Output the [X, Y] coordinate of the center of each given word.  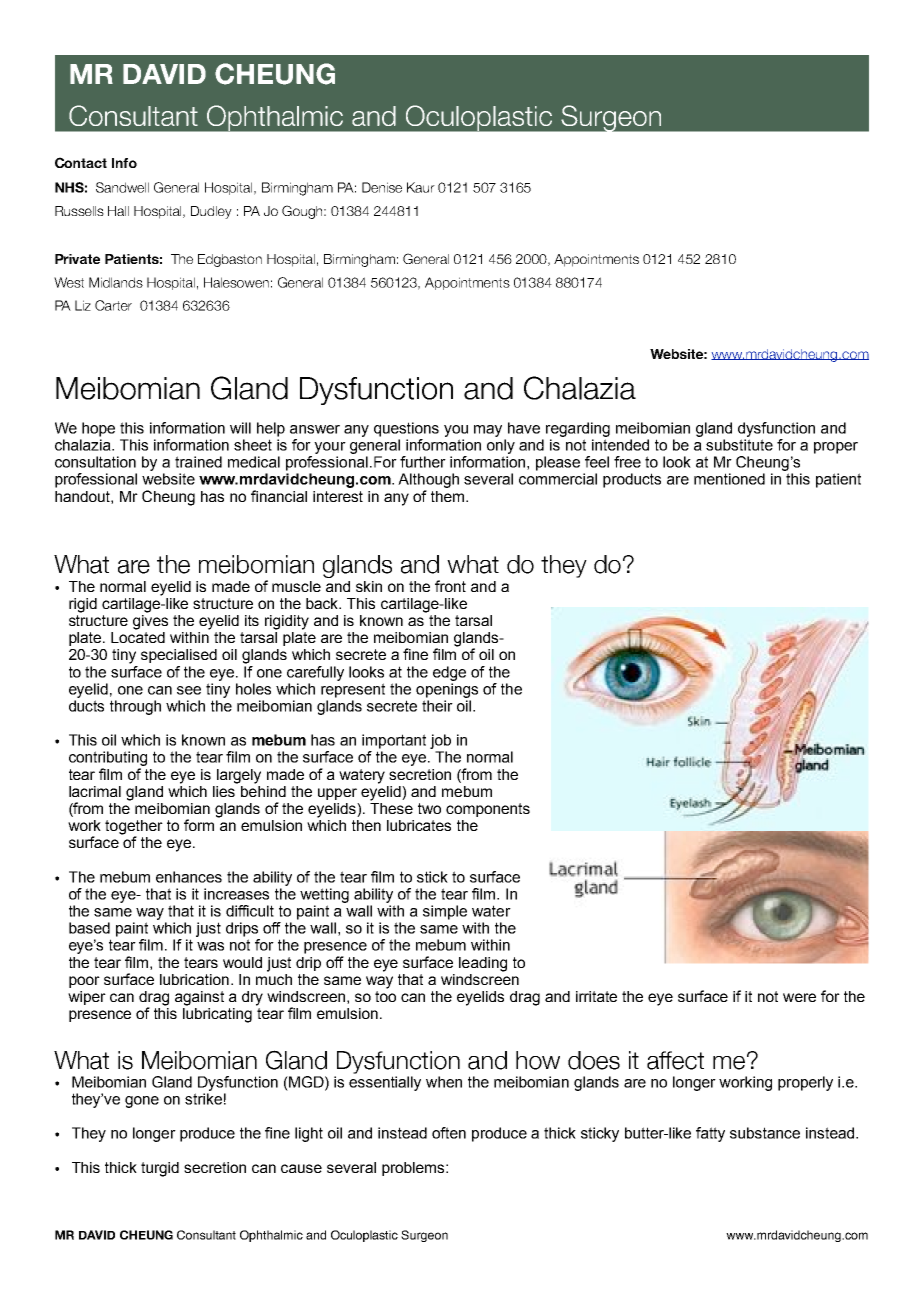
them [449, 496]
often [449, 1133]
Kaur [421, 187]
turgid [160, 1169]
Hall [118, 211]
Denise [382, 187]
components [488, 810]
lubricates [419, 825]
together [134, 828]
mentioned [729, 479]
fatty [710, 1134]
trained [198, 462]
